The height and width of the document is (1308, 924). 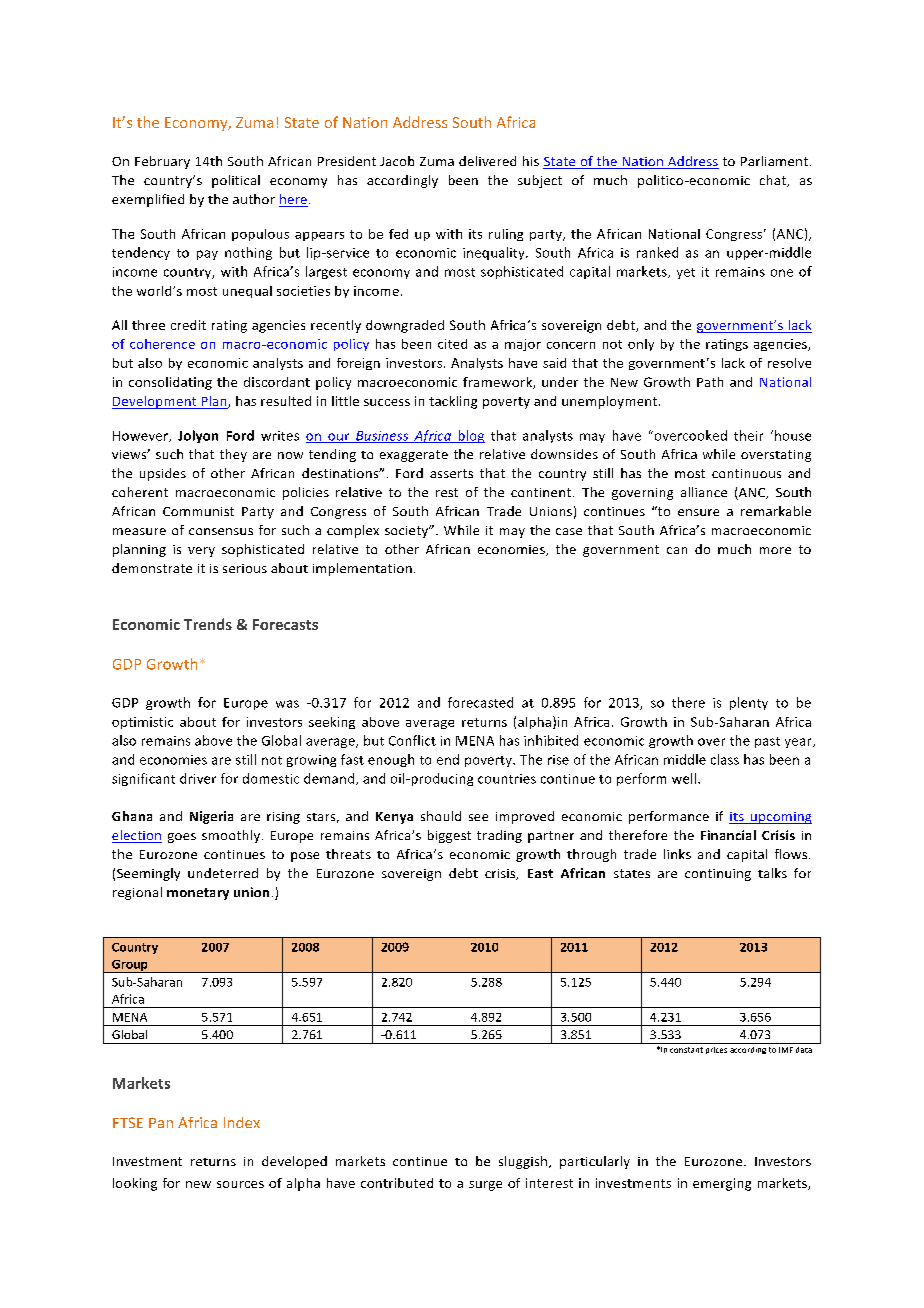 What do you see at coordinates (208, 624) in the document?
I see `Trends` at bounding box center [208, 624].
